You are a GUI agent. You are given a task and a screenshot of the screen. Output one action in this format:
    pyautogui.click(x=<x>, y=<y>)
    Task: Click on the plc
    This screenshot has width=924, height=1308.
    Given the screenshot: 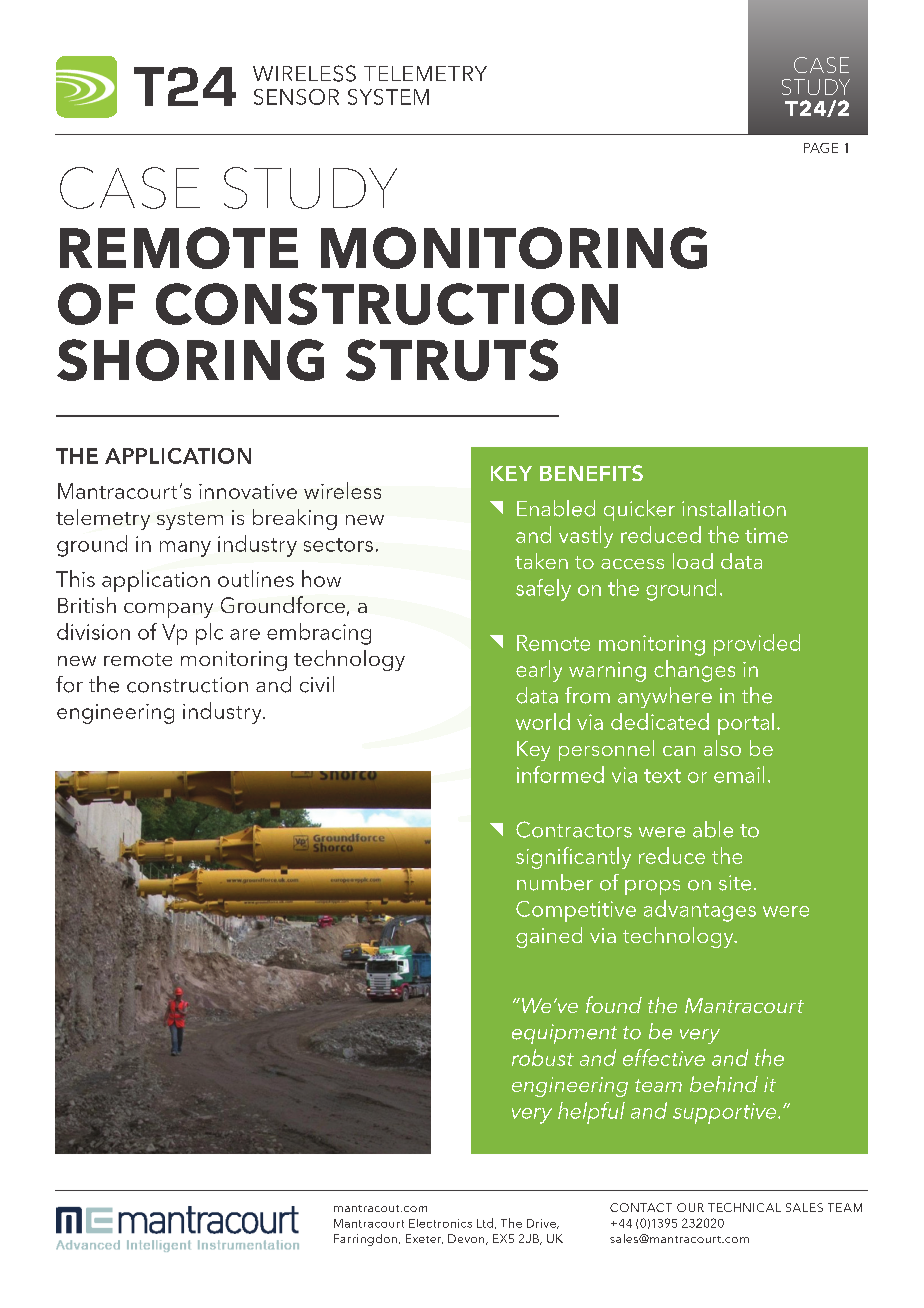 What is the action you would take?
    pyautogui.click(x=209, y=634)
